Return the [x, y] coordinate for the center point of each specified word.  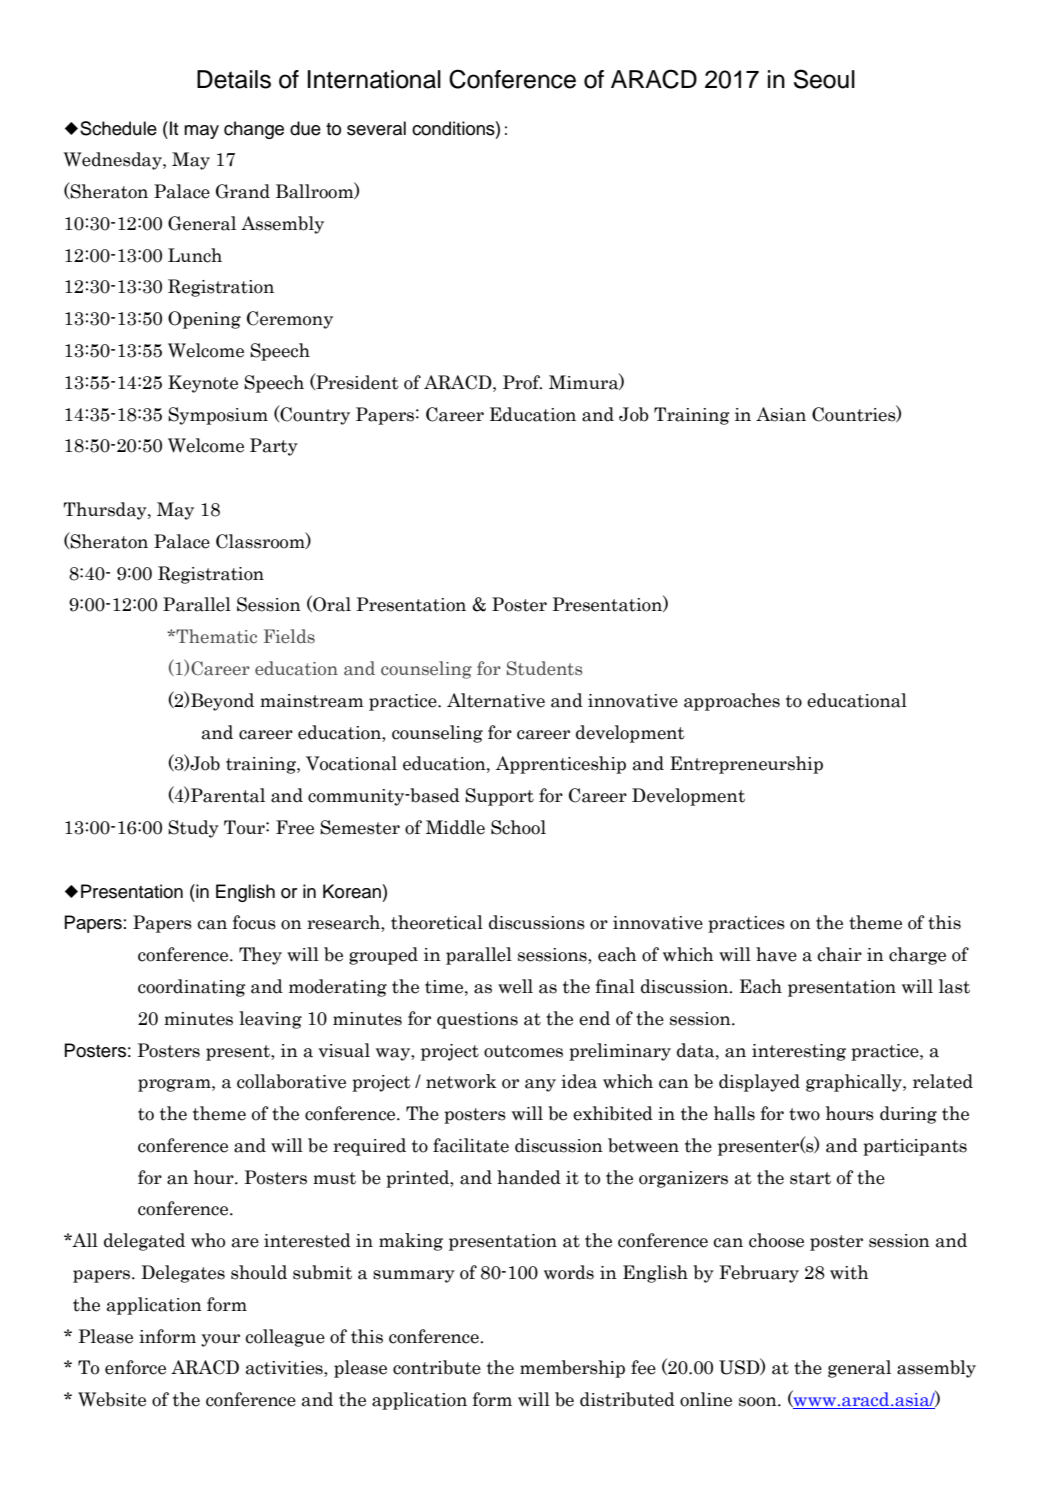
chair [839, 954]
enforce [135, 1367]
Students [545, 668]
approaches [732, 702]
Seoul [824, 79]
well [515, 986]
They [260, 956]
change [254, 130]
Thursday [106, 511]
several [376, 128]
